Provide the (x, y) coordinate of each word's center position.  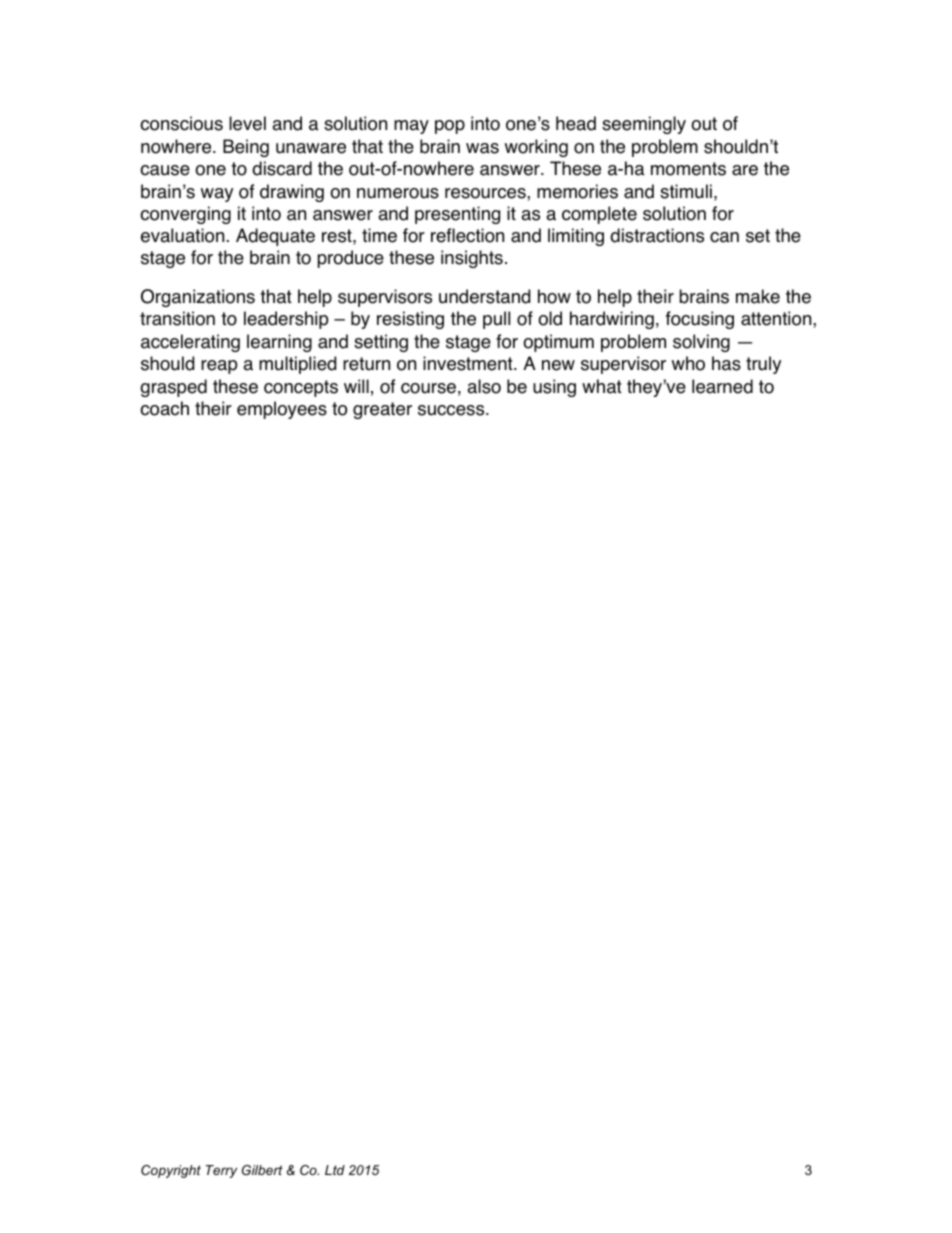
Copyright (171, 1171)
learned (722, 386)
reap (219, 367)
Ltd (335, 1170)
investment (469, 363)
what (602, 386)
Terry (221, 1171)
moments (688, 169)
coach (164, 408)
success (452, 410)
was (482, 148)
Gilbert (262, 1170)
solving (701, 343)
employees (282, 410)
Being (246, 148)
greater (382, 410)
